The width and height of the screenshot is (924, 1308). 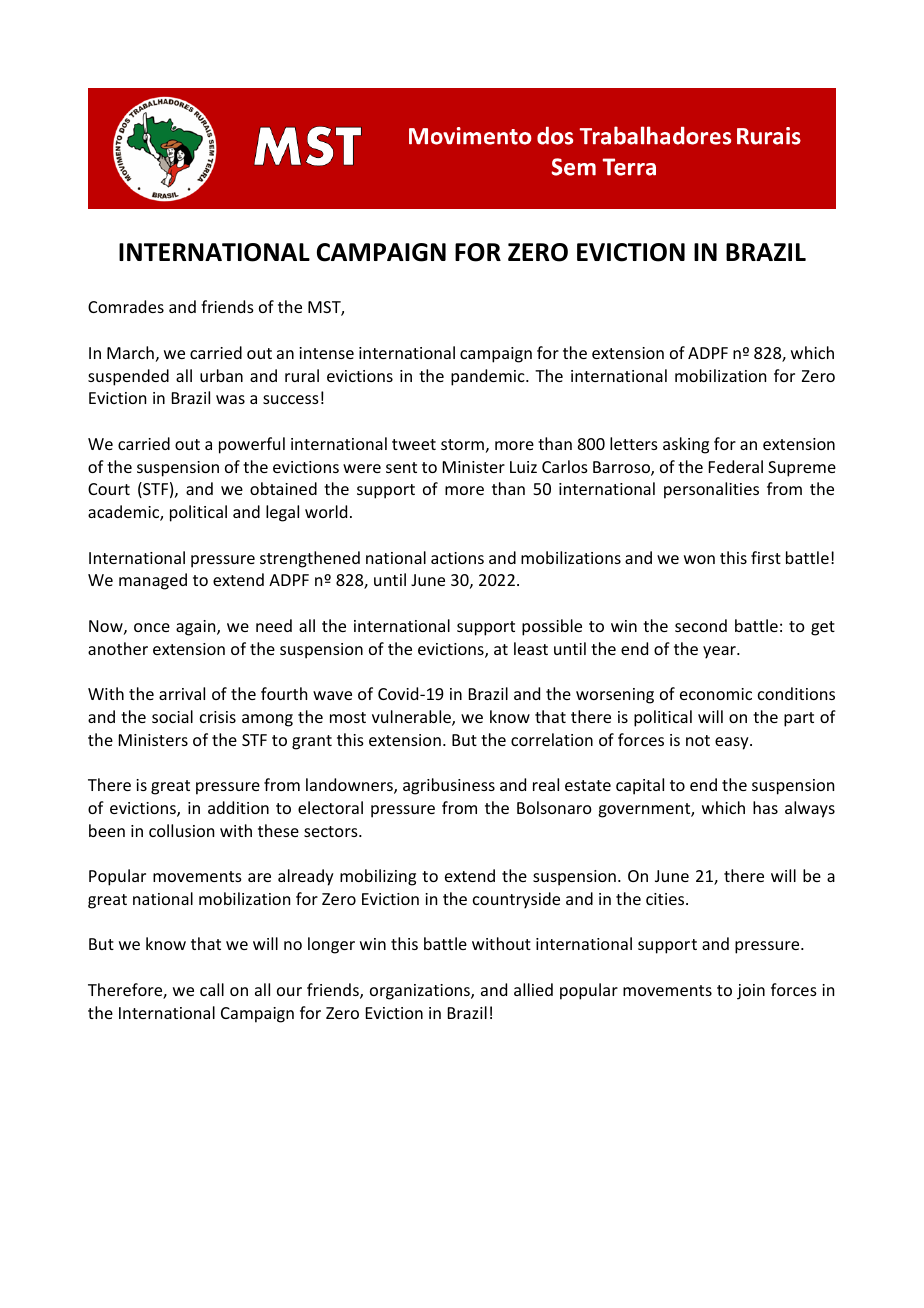 I want to click on asking, so click(x=686, y=445).
